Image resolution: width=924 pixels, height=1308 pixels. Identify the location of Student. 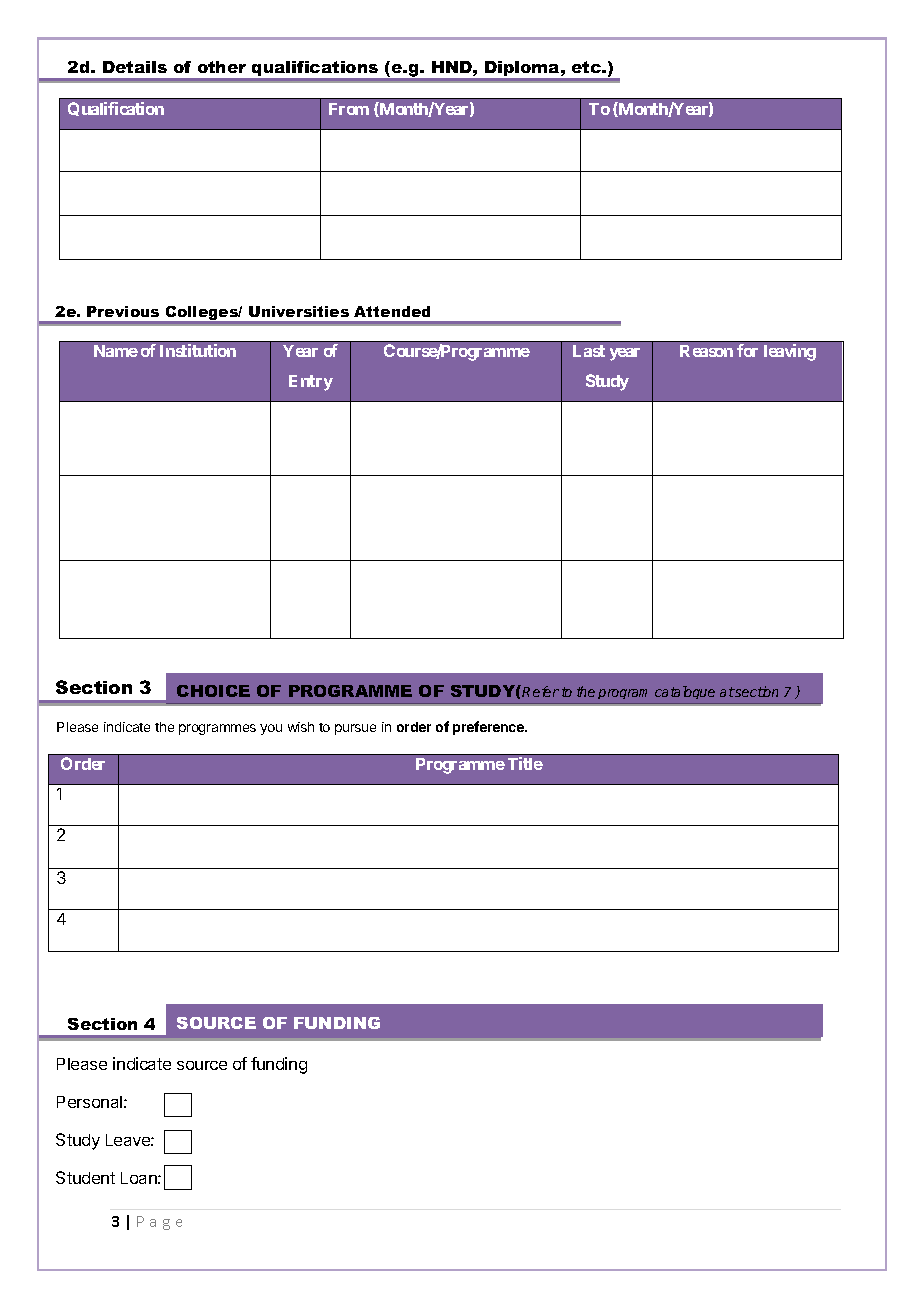
(85, 1177).
